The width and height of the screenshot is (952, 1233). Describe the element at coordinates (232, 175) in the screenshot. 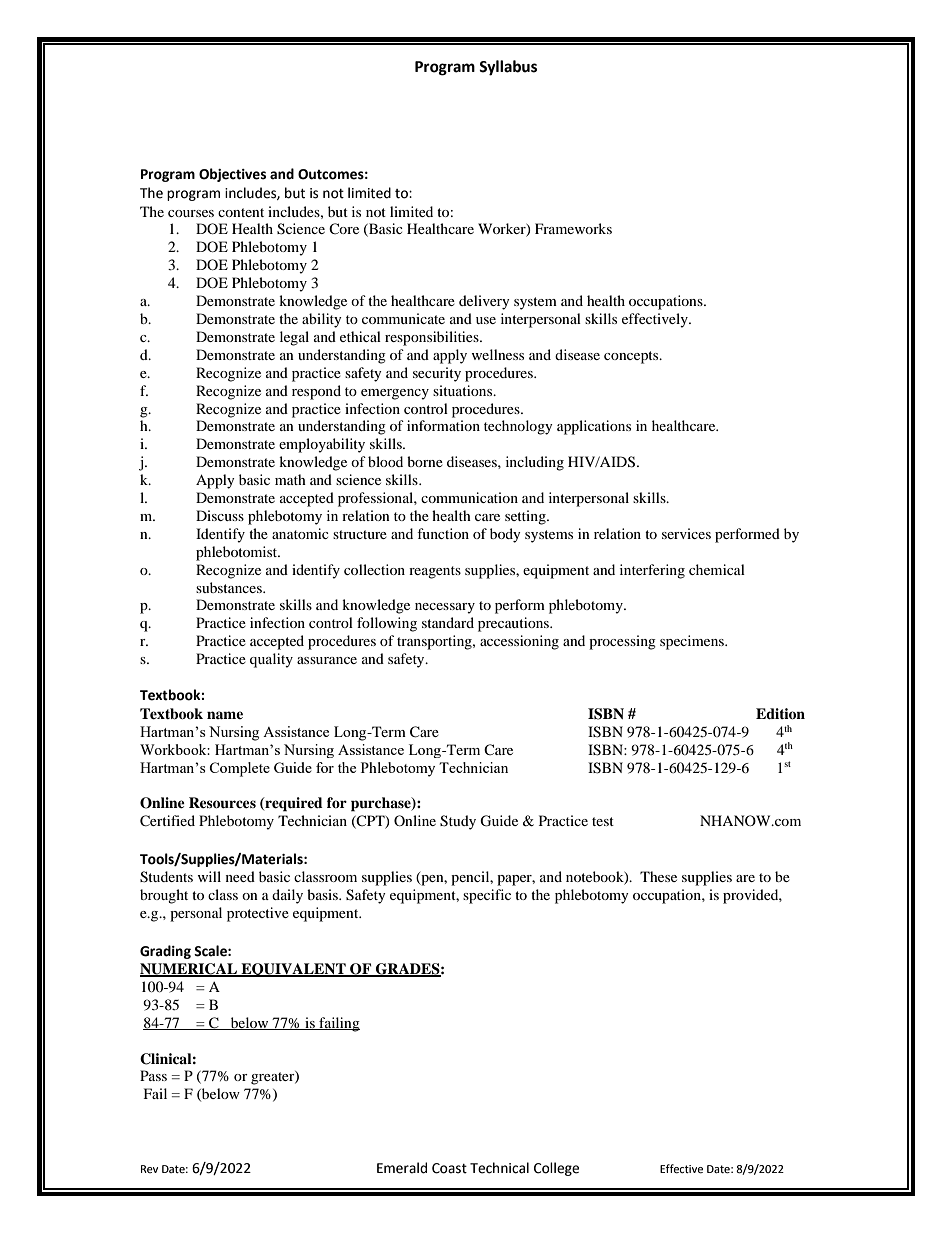

I see `Objectives` at that location.
